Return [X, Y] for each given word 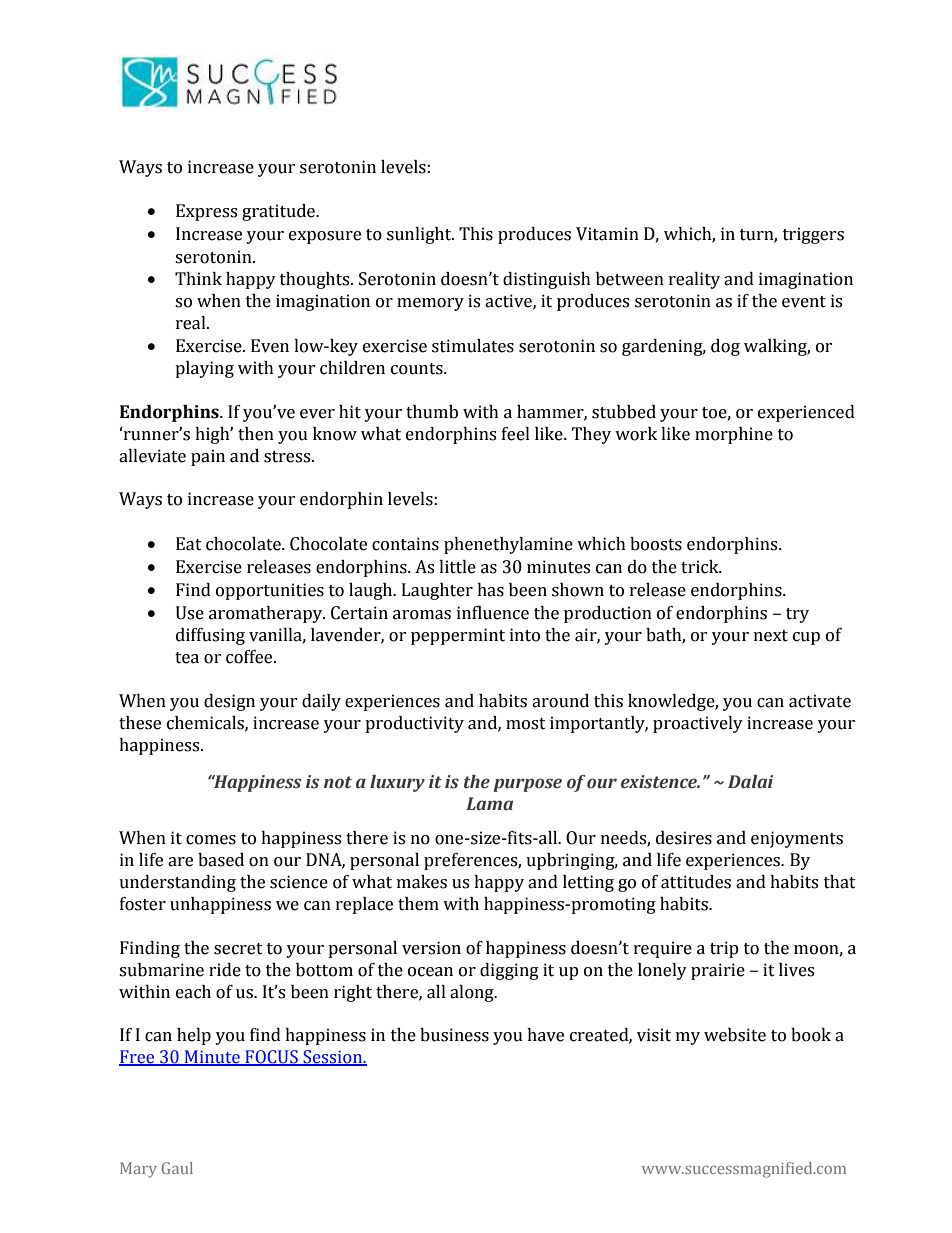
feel [516, 434]
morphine [734, 435]
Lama [489, 803]
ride [225, 970]
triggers [813, 235]
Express [206, 212]
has [490, 590]
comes [211, 840]
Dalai [750, 782]
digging [509, 971]
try [797, 615]
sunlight [420, 235]
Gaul [177, 1168]
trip [724, 949]
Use [190, 613]
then [256, 434]
